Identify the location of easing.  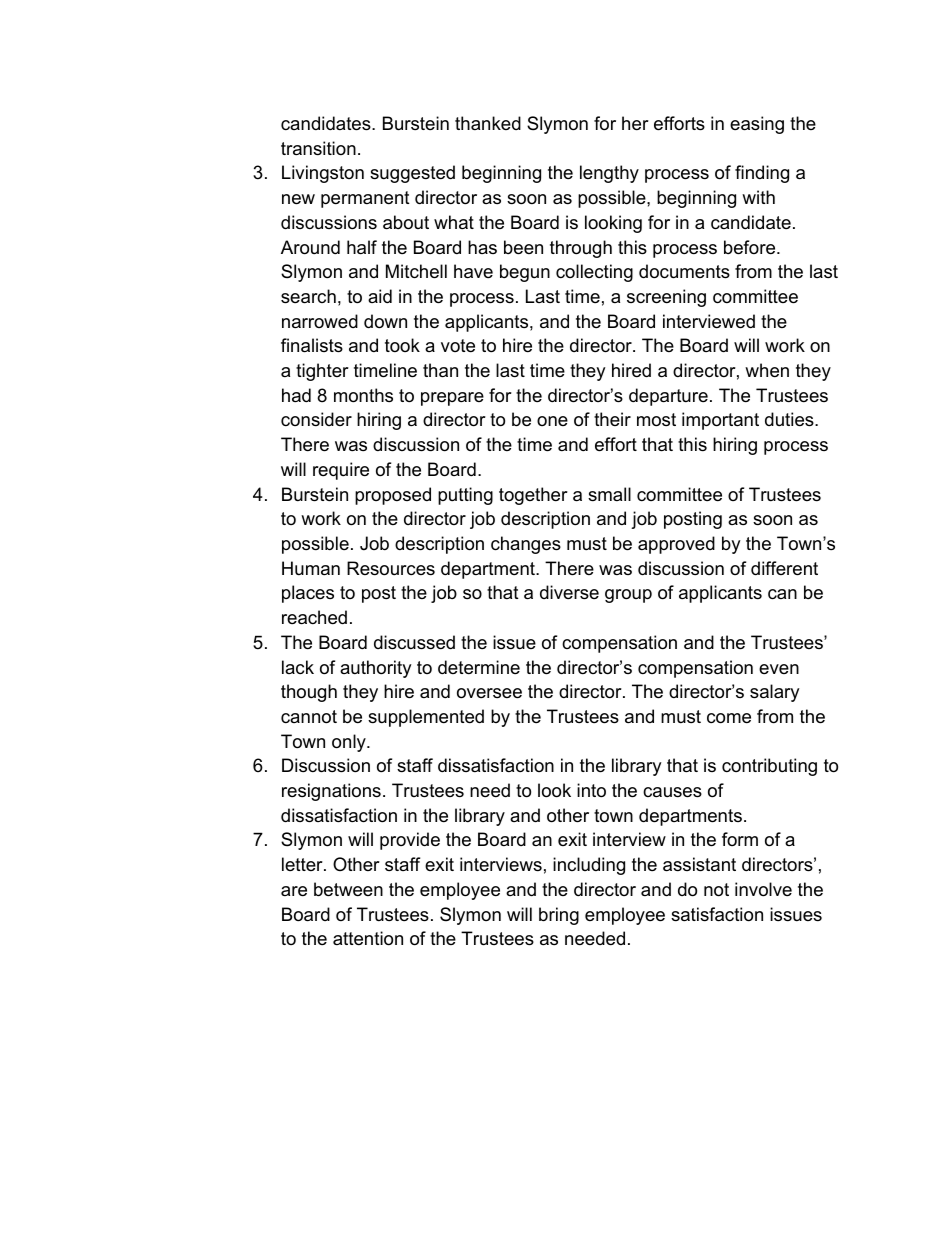
(757, 125).
